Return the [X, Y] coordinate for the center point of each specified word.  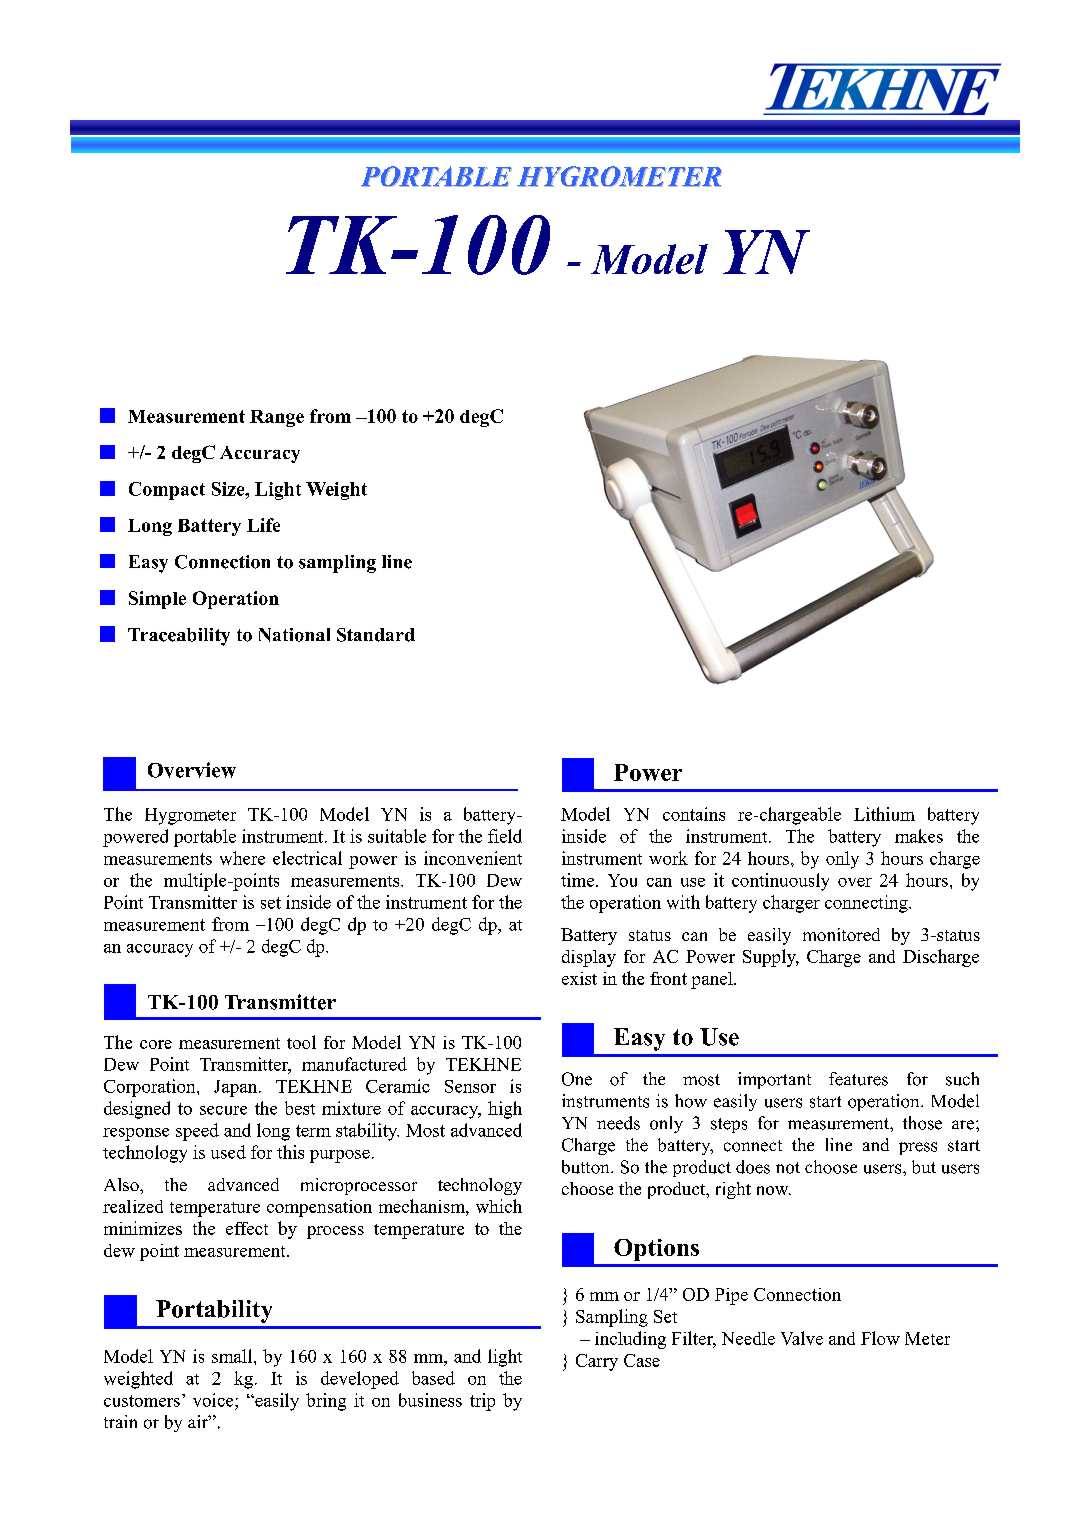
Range [277, 418]
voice [214, 1400]
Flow [880, 1338]
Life [263, 525]
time [579, 880]
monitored [841, 934]
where [242, 858]
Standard [376, 635]
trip [482, 1402]
